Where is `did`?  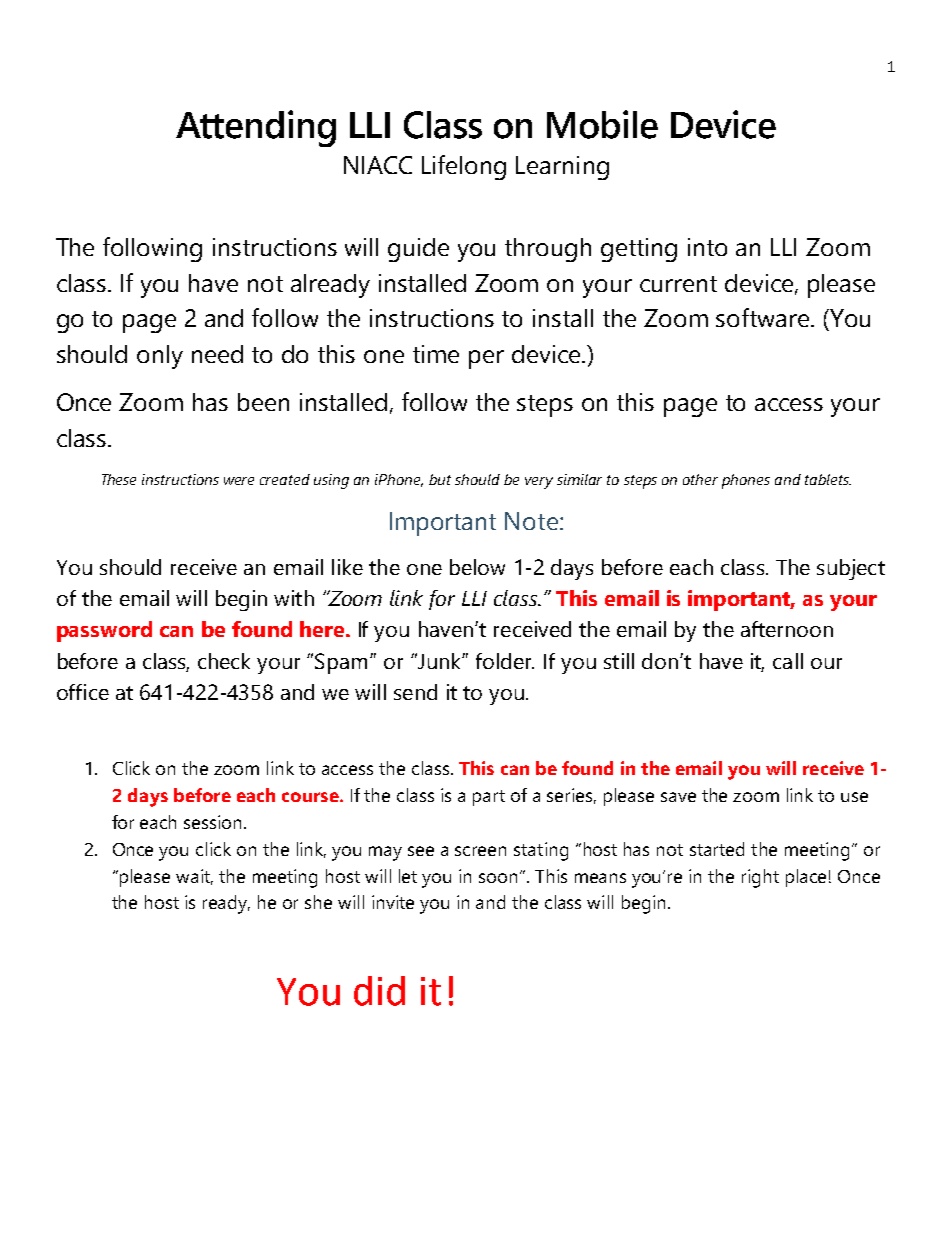
did is located at coordinates (379, 991).
